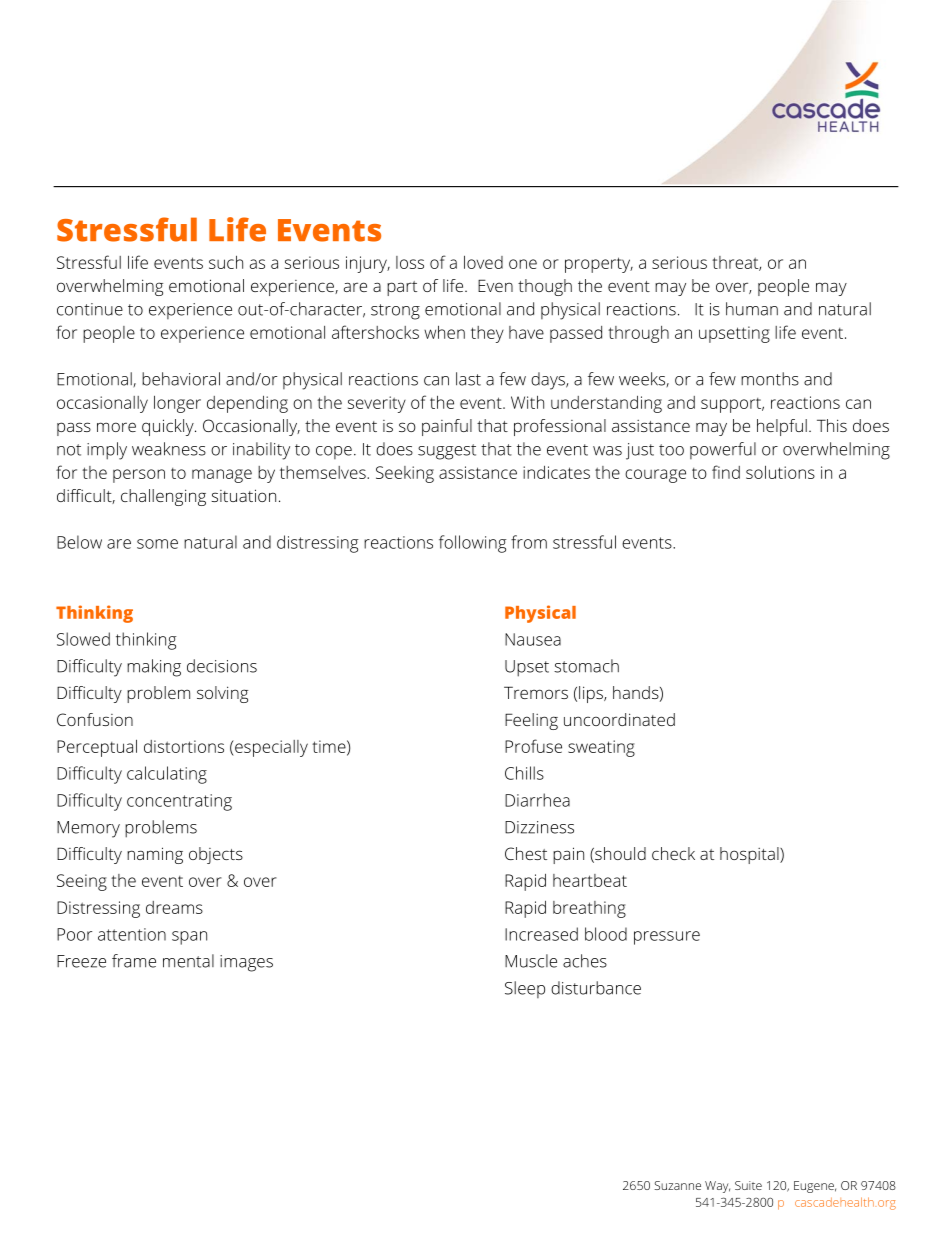 The height and width of the page is (1233, 952). Describe the element at coordinates (677, 1185) in the page. I see `Suzanne` at that location.
